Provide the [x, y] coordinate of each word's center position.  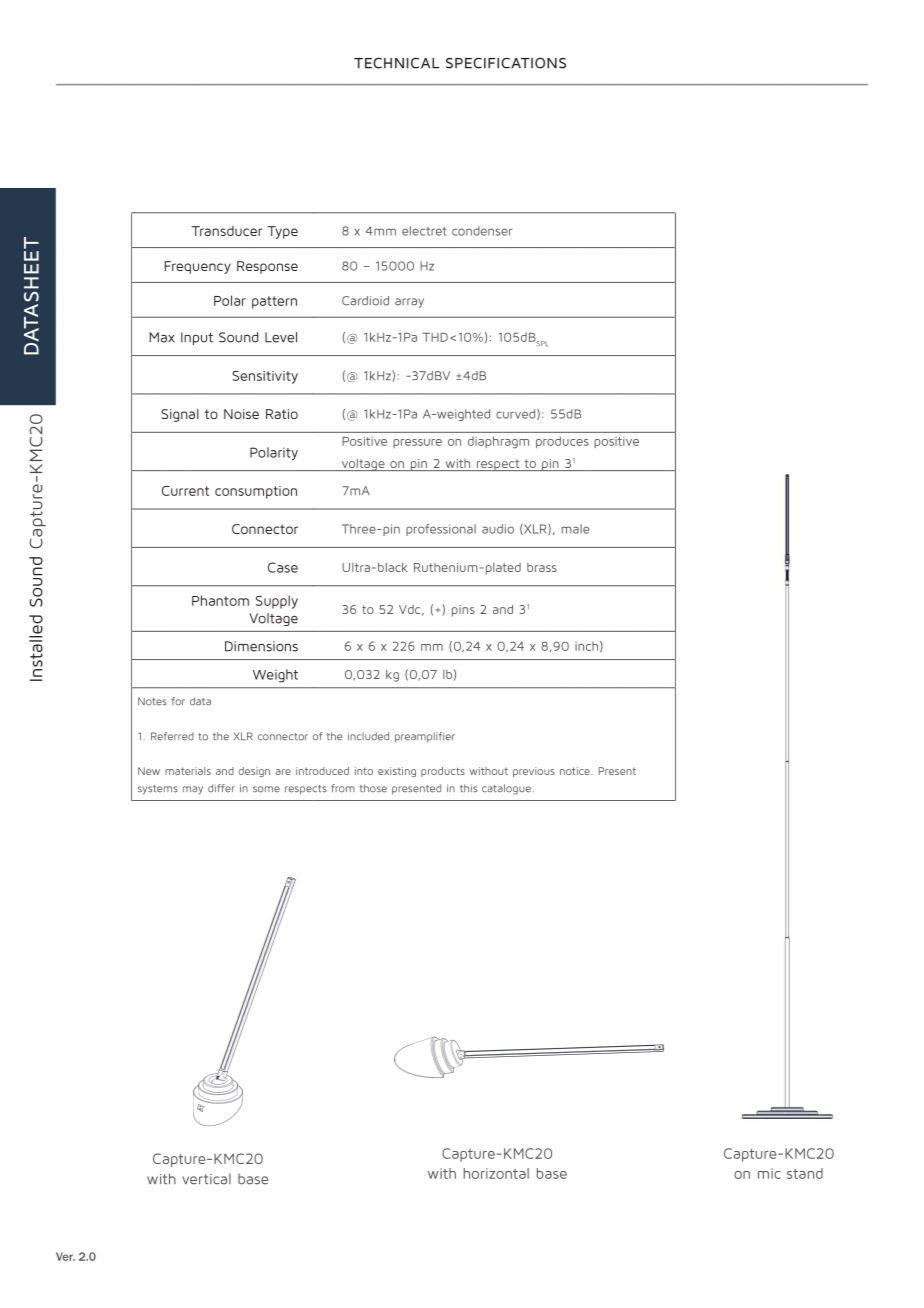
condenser [482, 231]
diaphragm [498, 442]
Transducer [226, 231]
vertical [206, 1179]
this [468, 788]
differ [221, 788]
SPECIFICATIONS [506, 63]
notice [576, 771]
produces [562, 442]
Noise [241, 414]
